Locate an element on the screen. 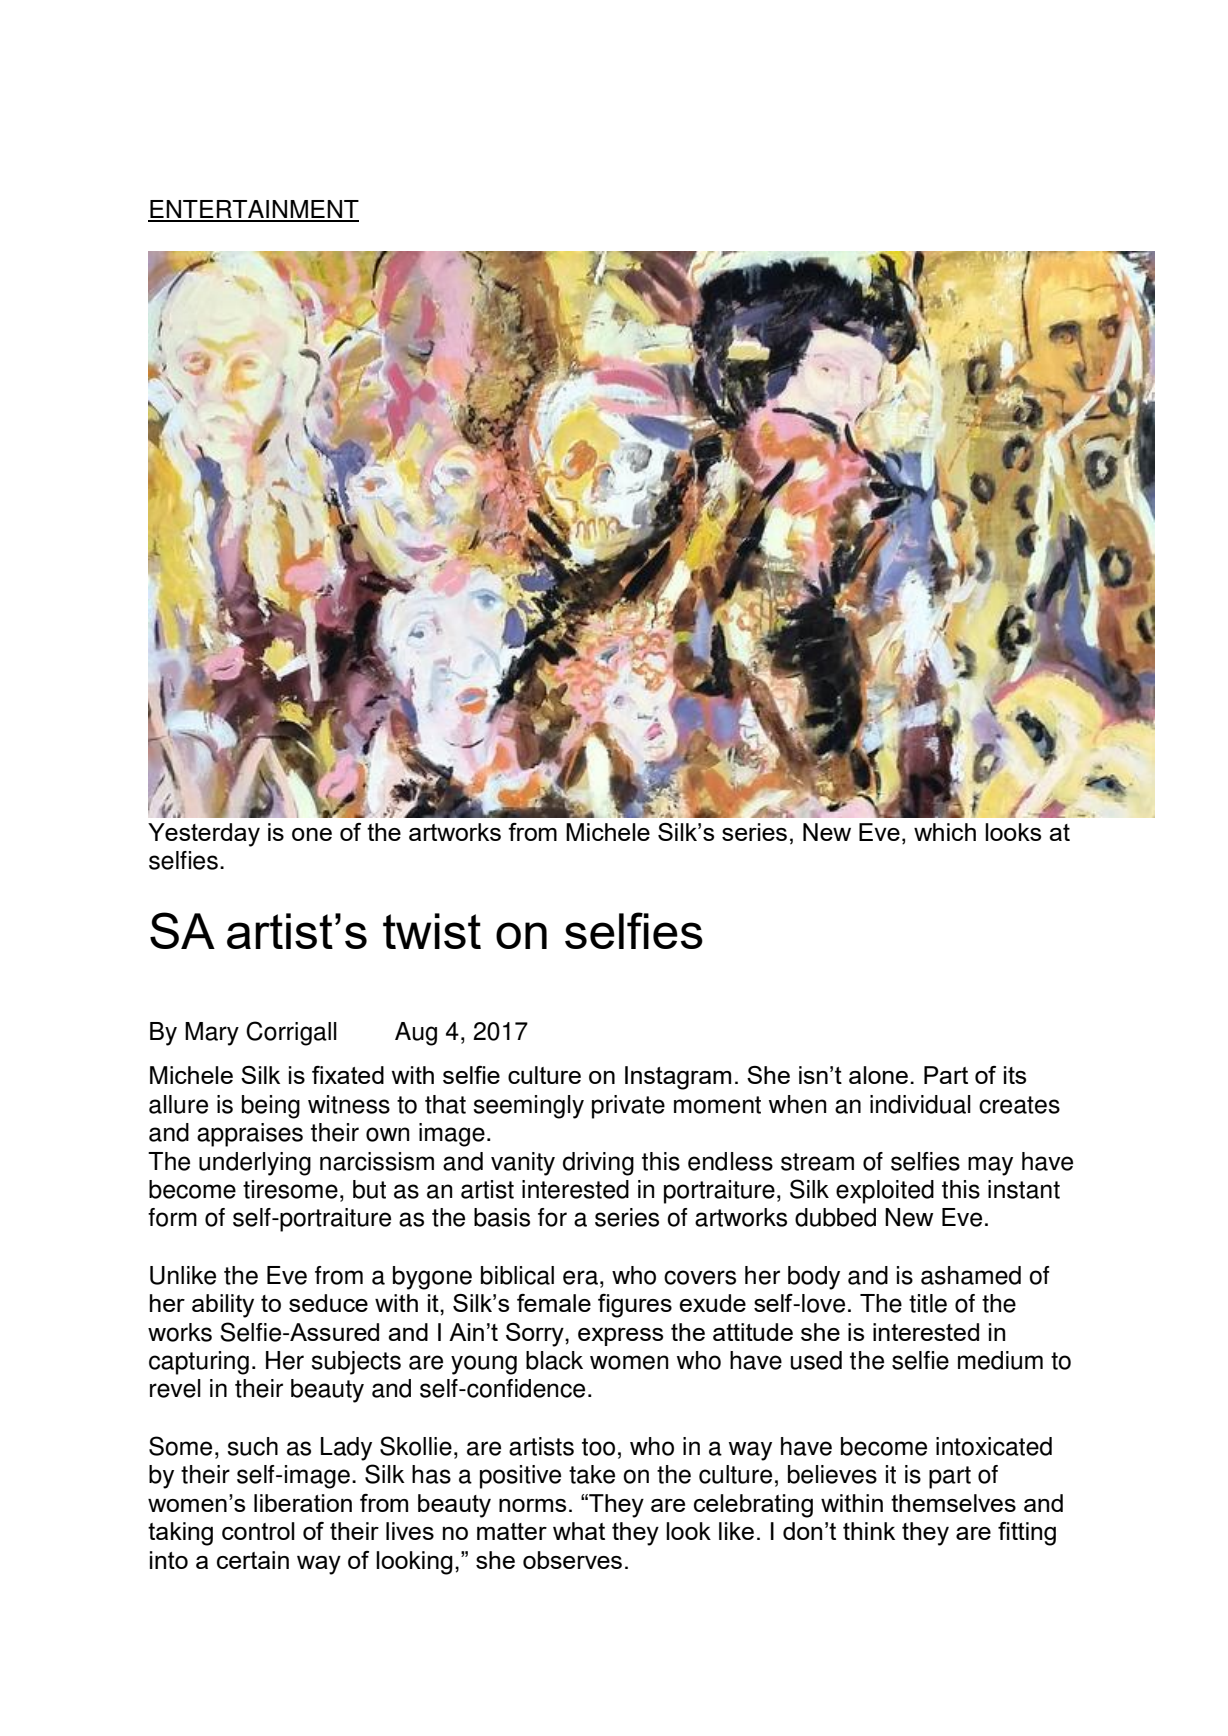  twist is located at coordinates (432, 931).
